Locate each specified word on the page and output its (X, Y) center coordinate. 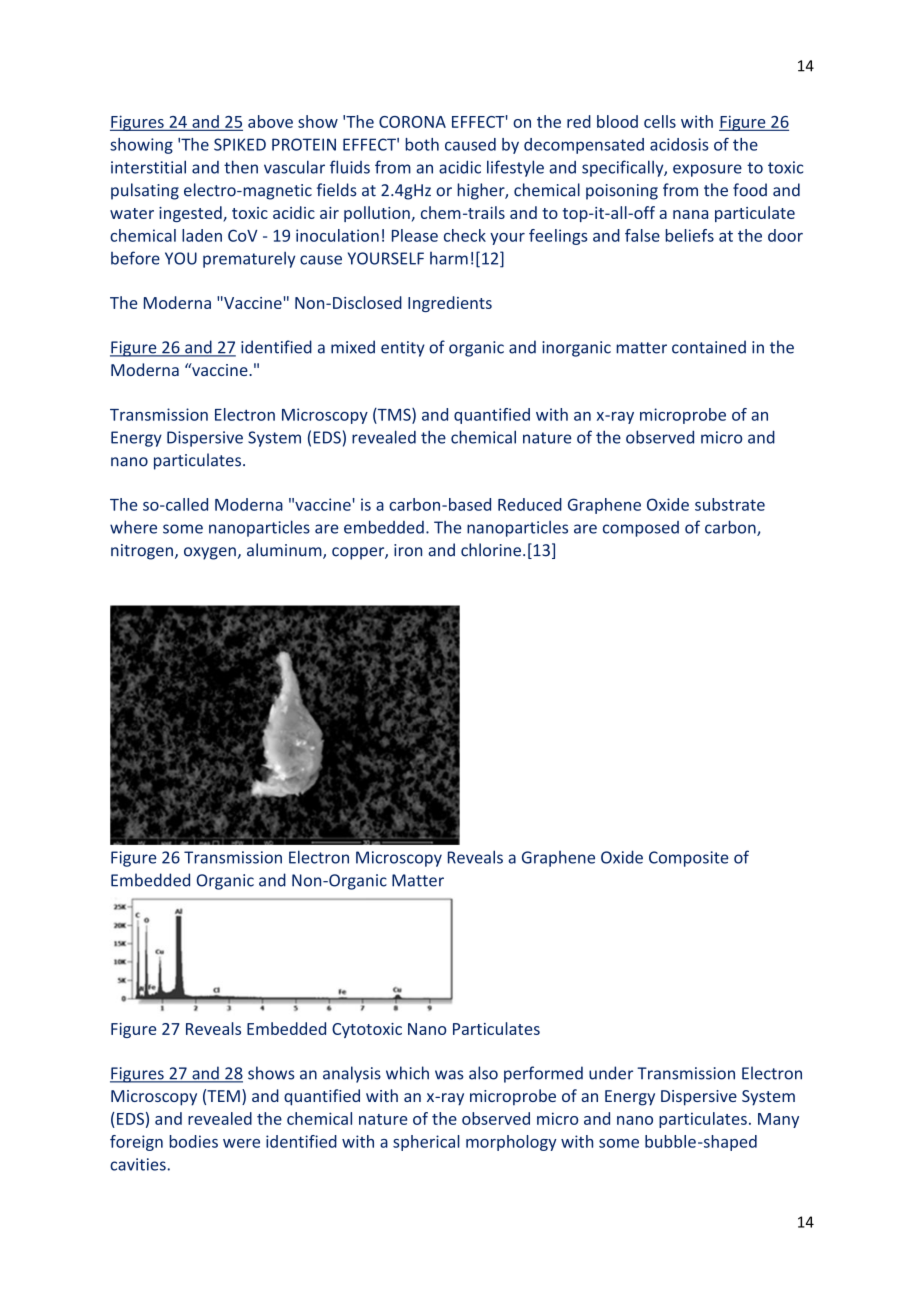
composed (641, 529)
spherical (426, 1143)
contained (709, 347)
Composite (689, 859)
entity (403, 349)
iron (408, 550)
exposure (707, 170)
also (483, 1073)
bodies (193, 1141)
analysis (352, 1074)
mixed (353, 347)
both (422, 144)
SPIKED (240, 144)
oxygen (210, 553)
